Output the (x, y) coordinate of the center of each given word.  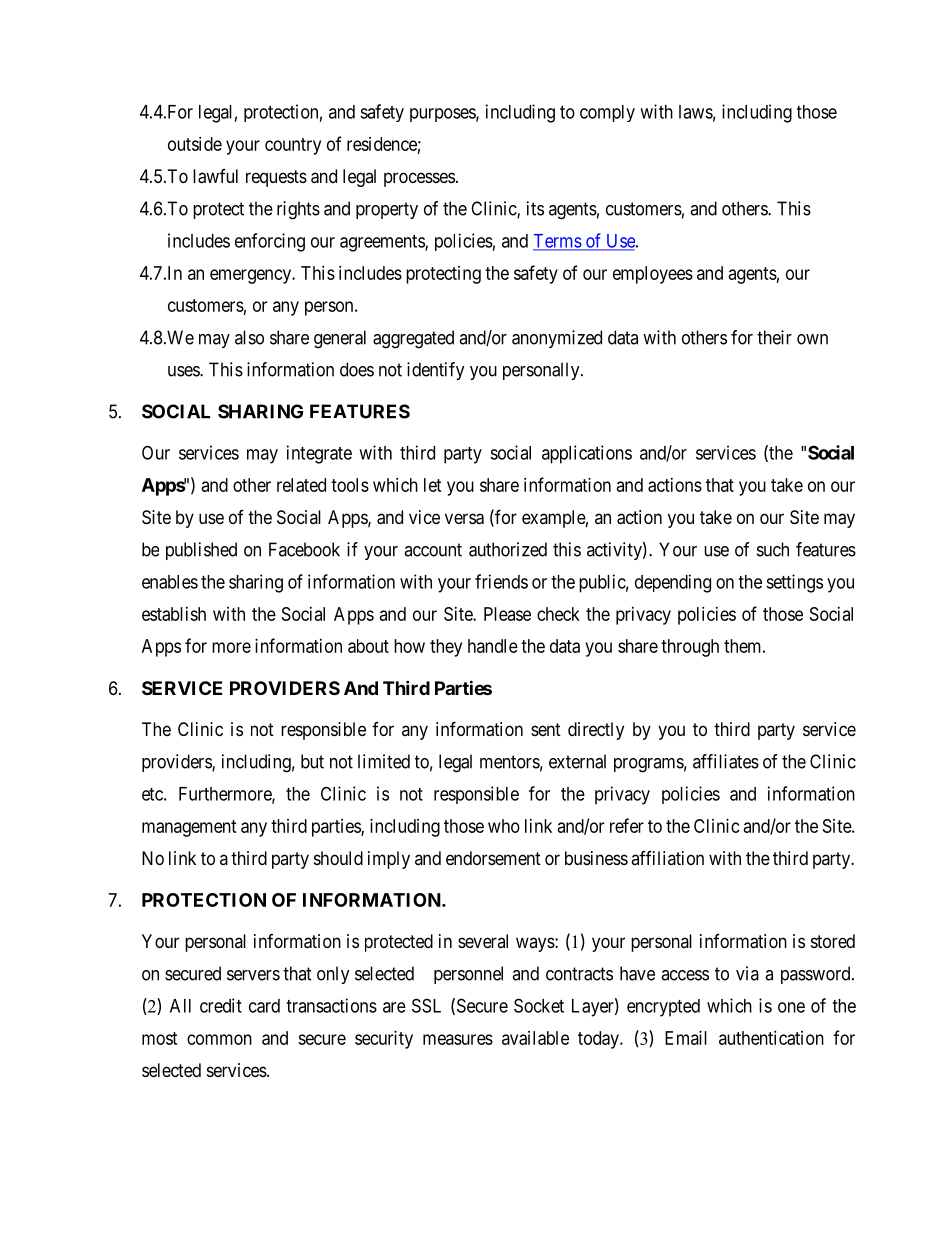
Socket (539, 1005)
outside (195, 144)
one (791, 1007)
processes (419, 179)
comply (607, 113)
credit (221, 1005)
